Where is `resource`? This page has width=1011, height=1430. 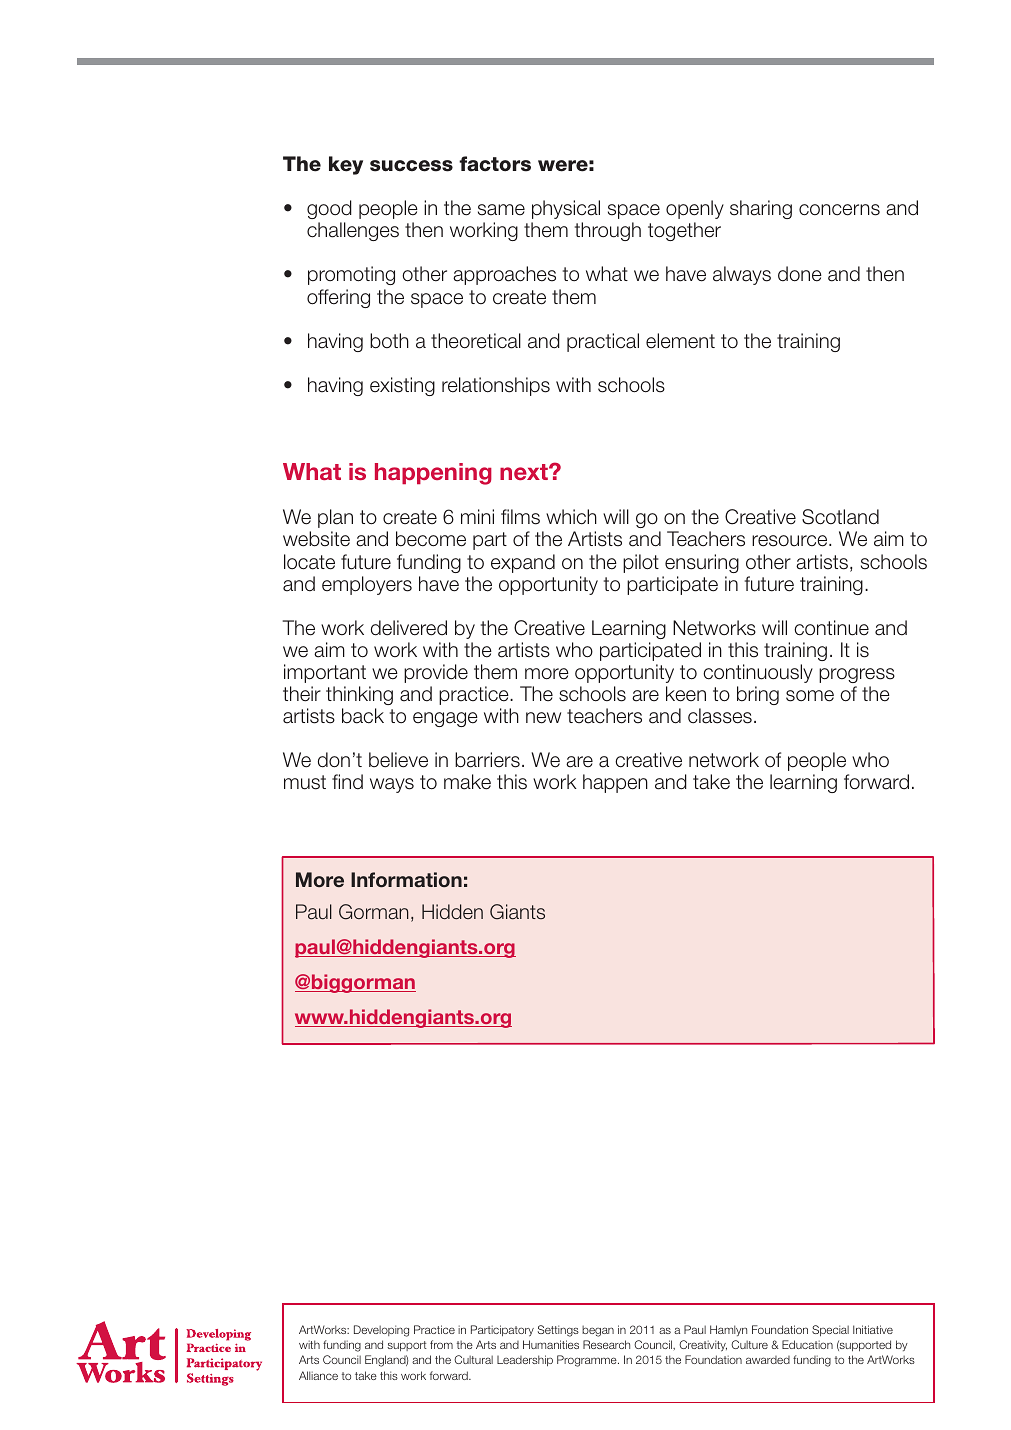
resource is located at coordinates (791, 541).
